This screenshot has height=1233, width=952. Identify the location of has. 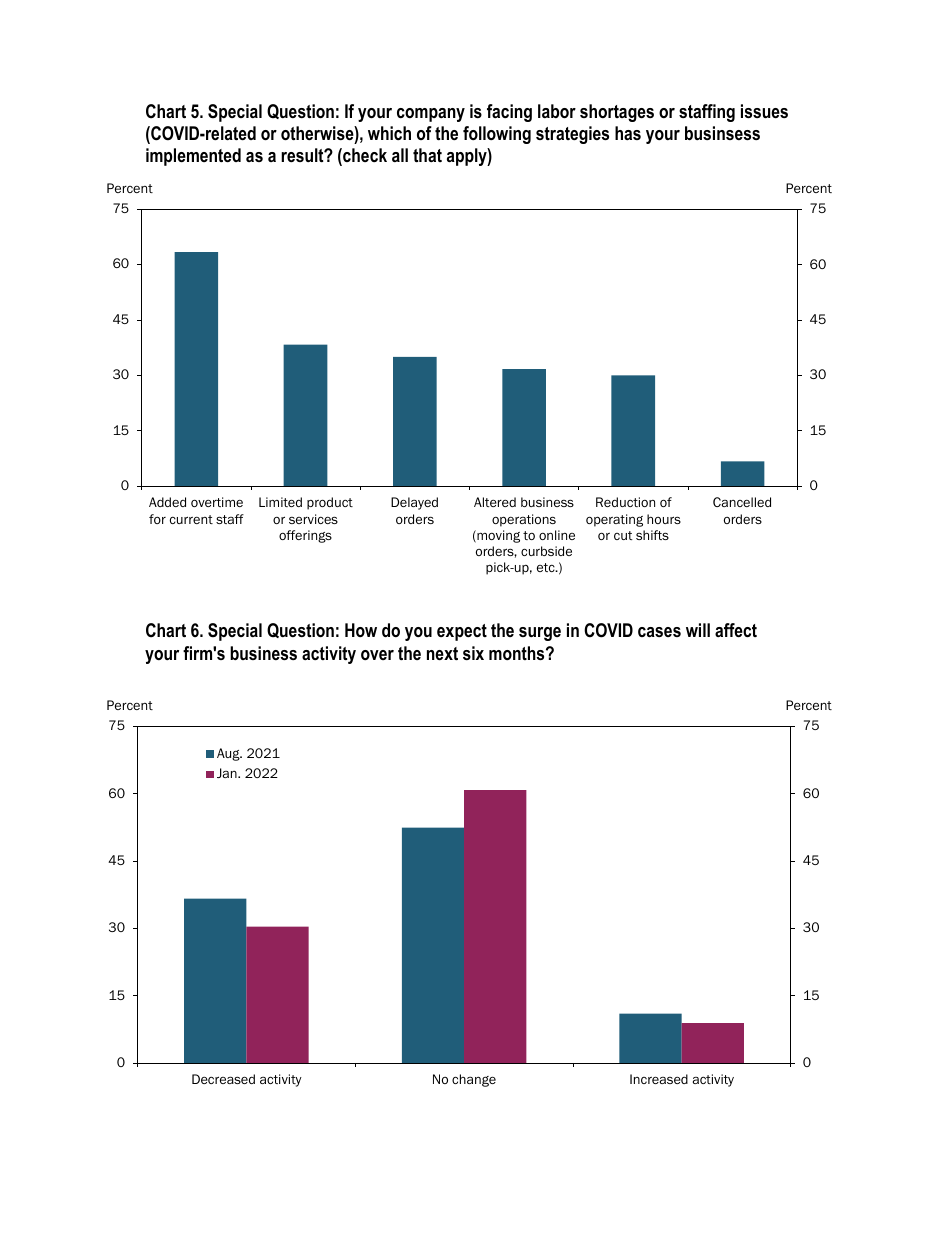
(628, 133).
